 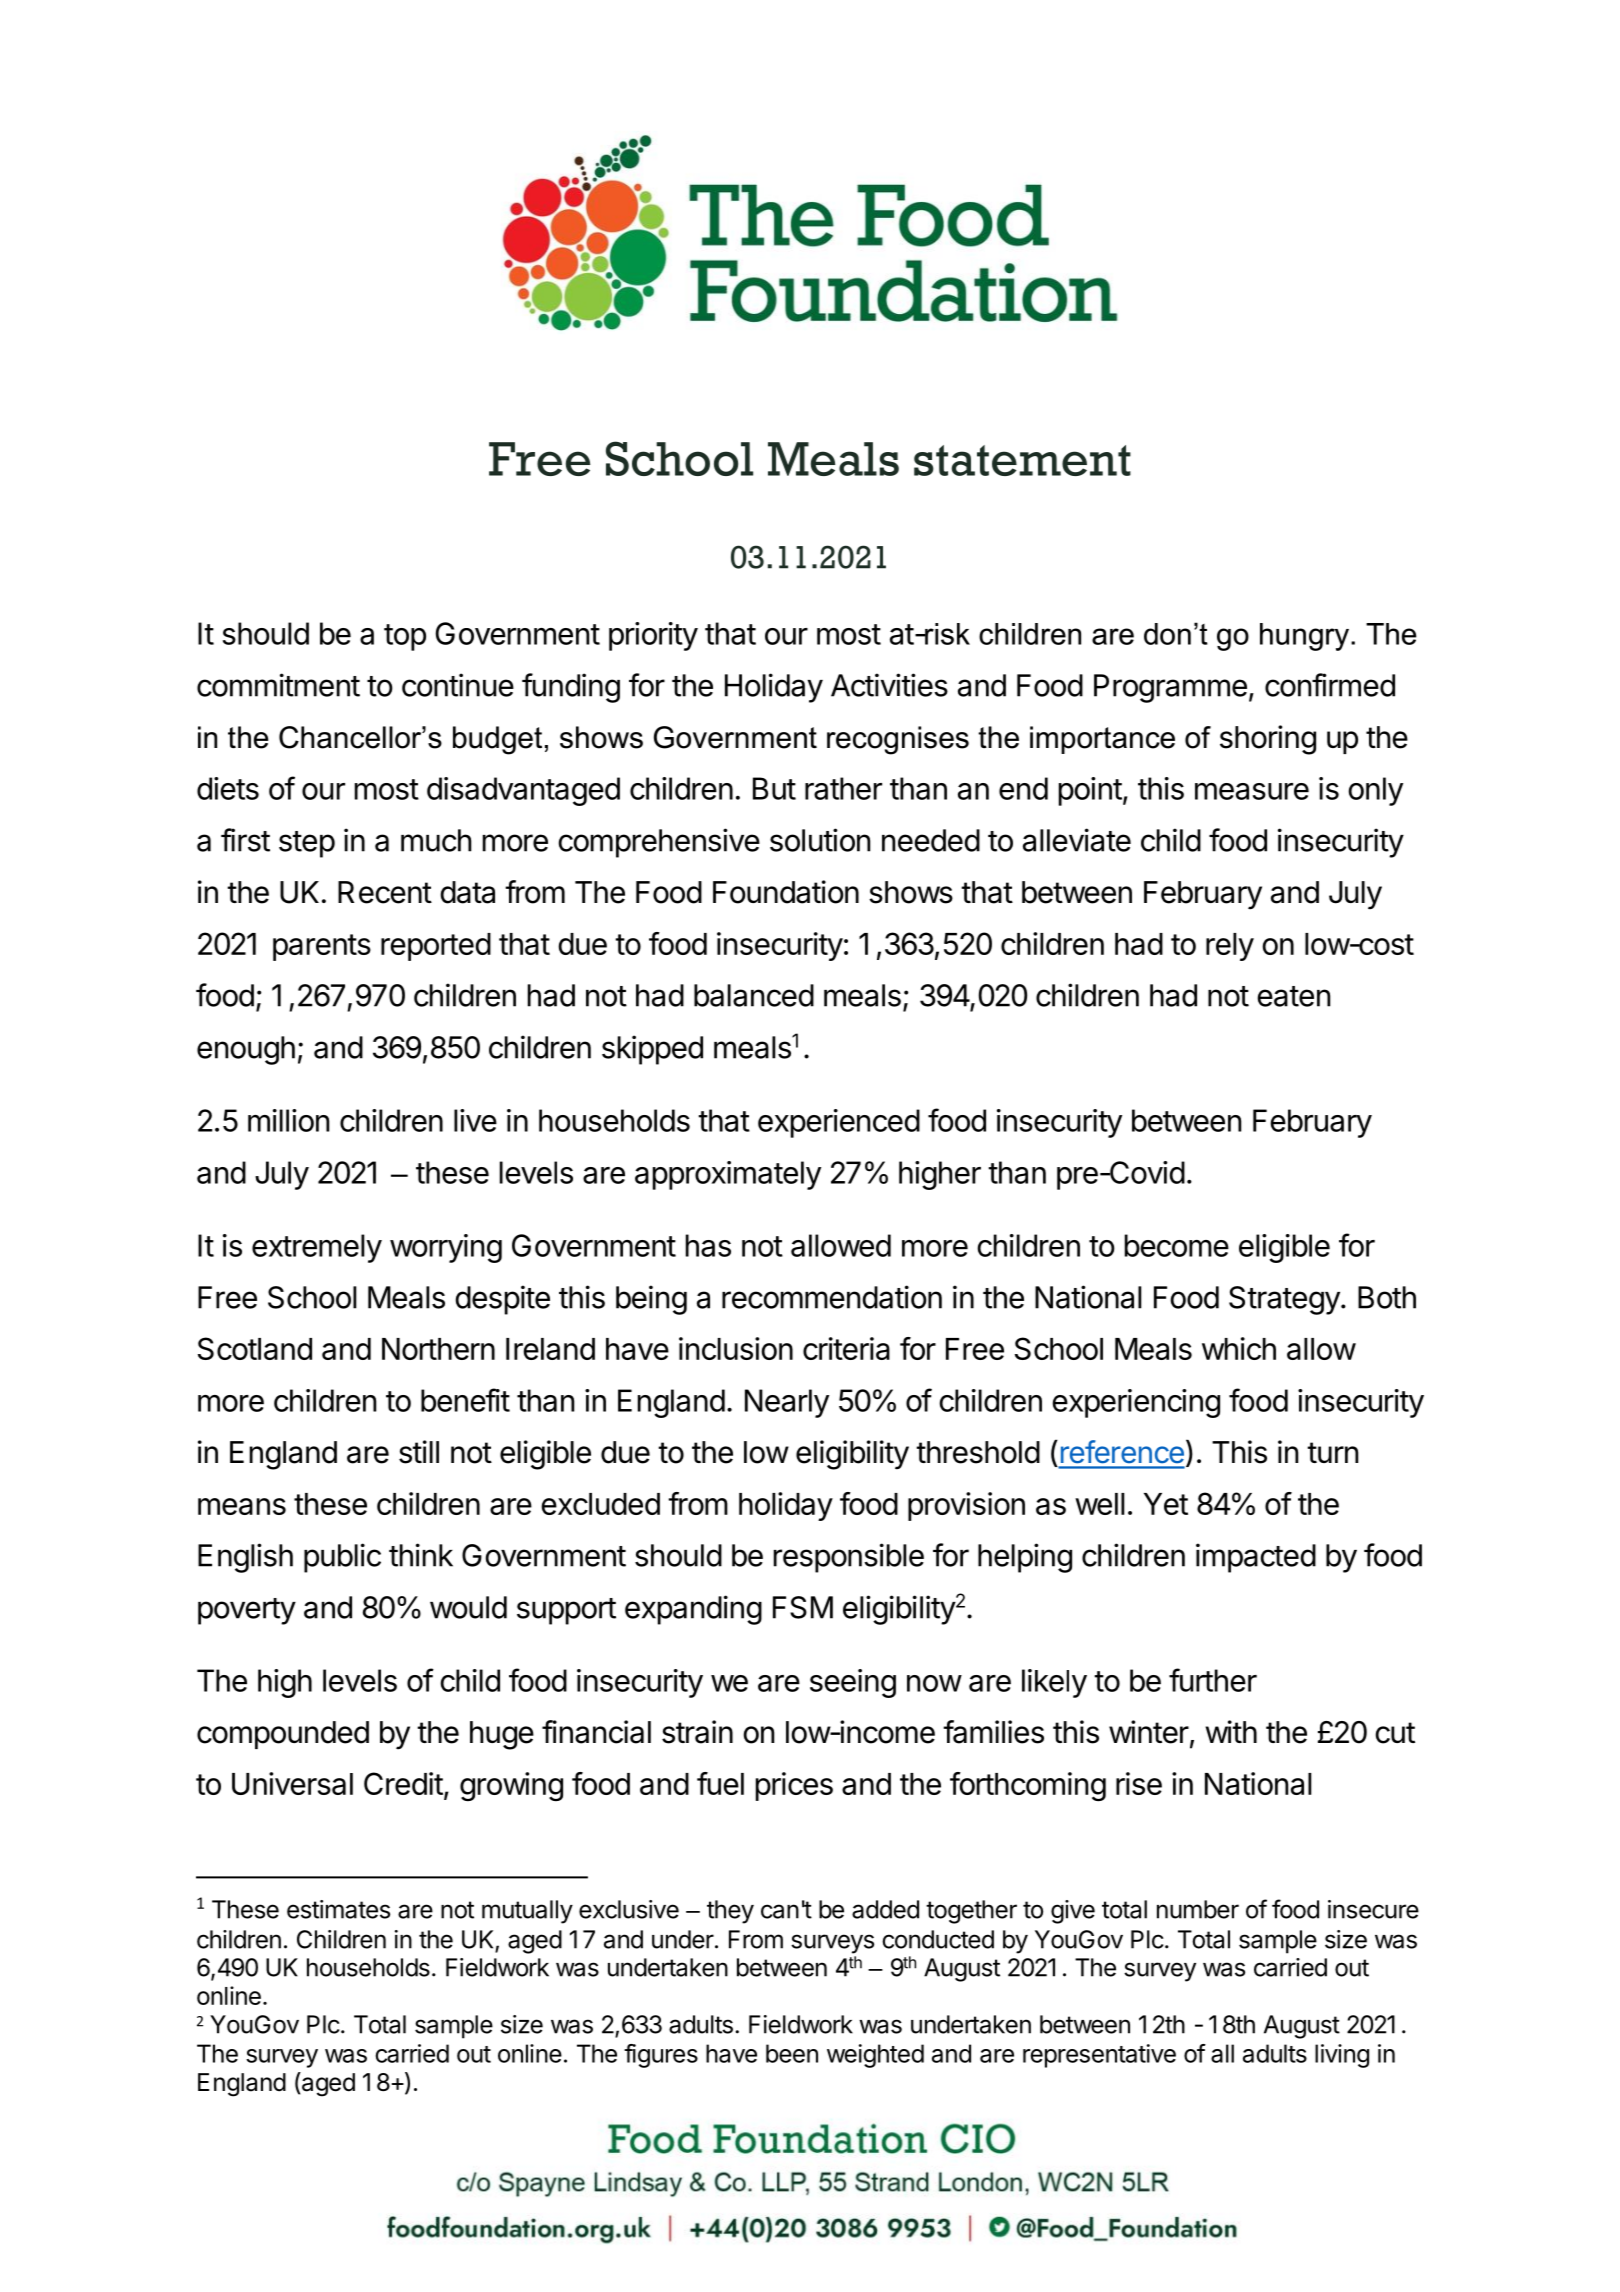 What do you see at coordinates (786, 892) in the screenshot?
I see `Foundation` at bounding box center [786, 892].
